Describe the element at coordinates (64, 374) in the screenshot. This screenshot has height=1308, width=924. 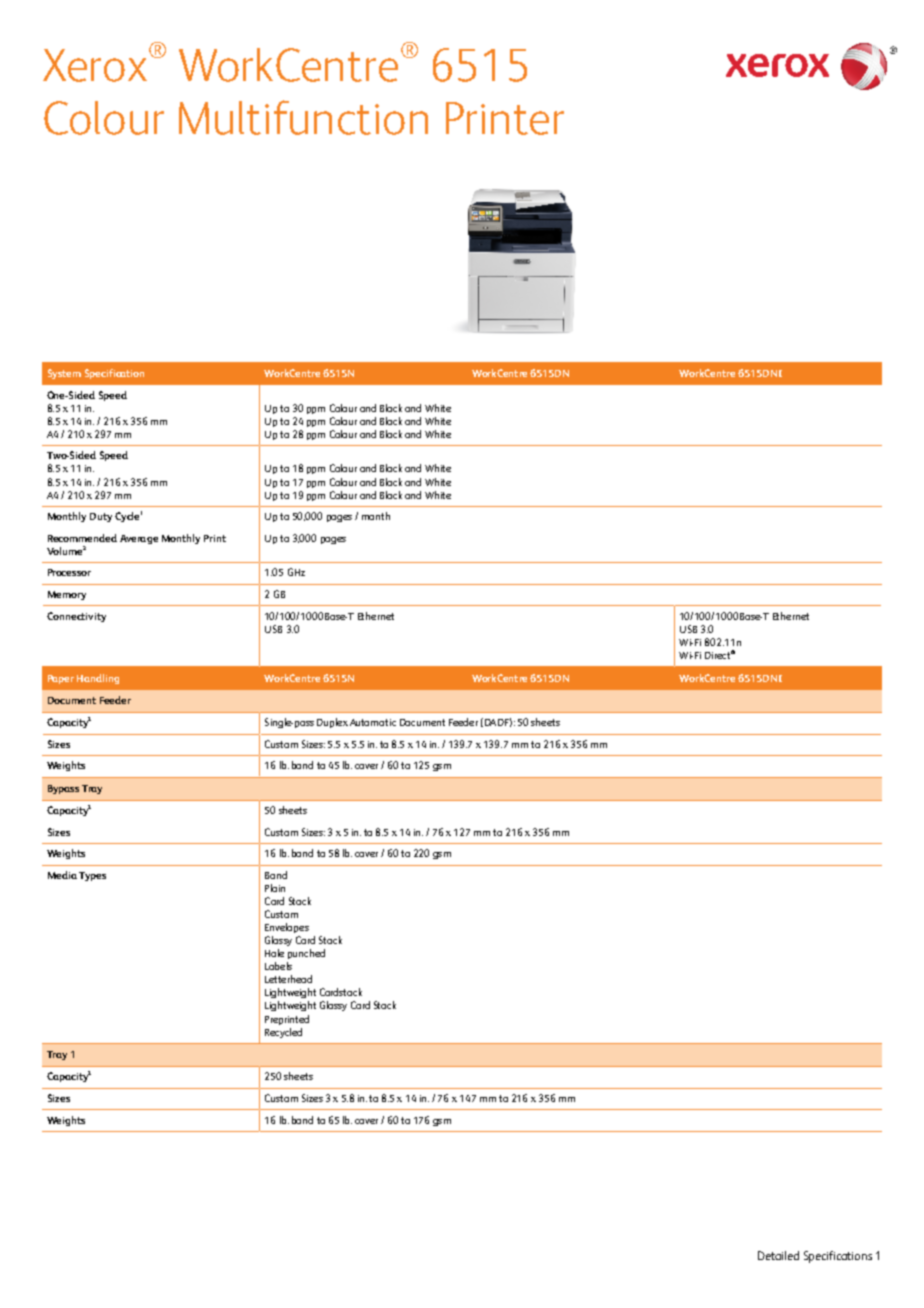
I see `System` at that location.
